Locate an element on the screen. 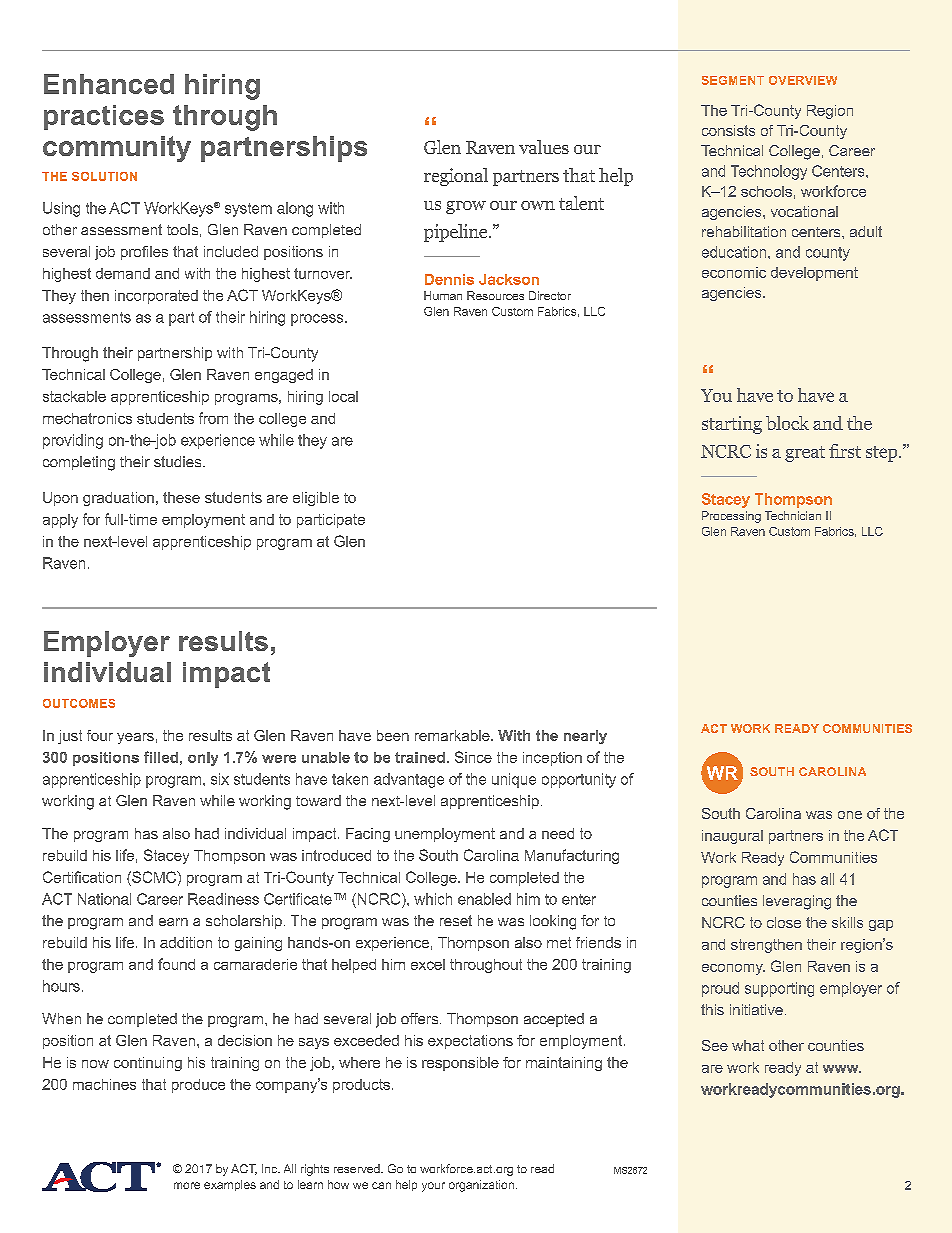  more is located at coordinates (187, 1185).
